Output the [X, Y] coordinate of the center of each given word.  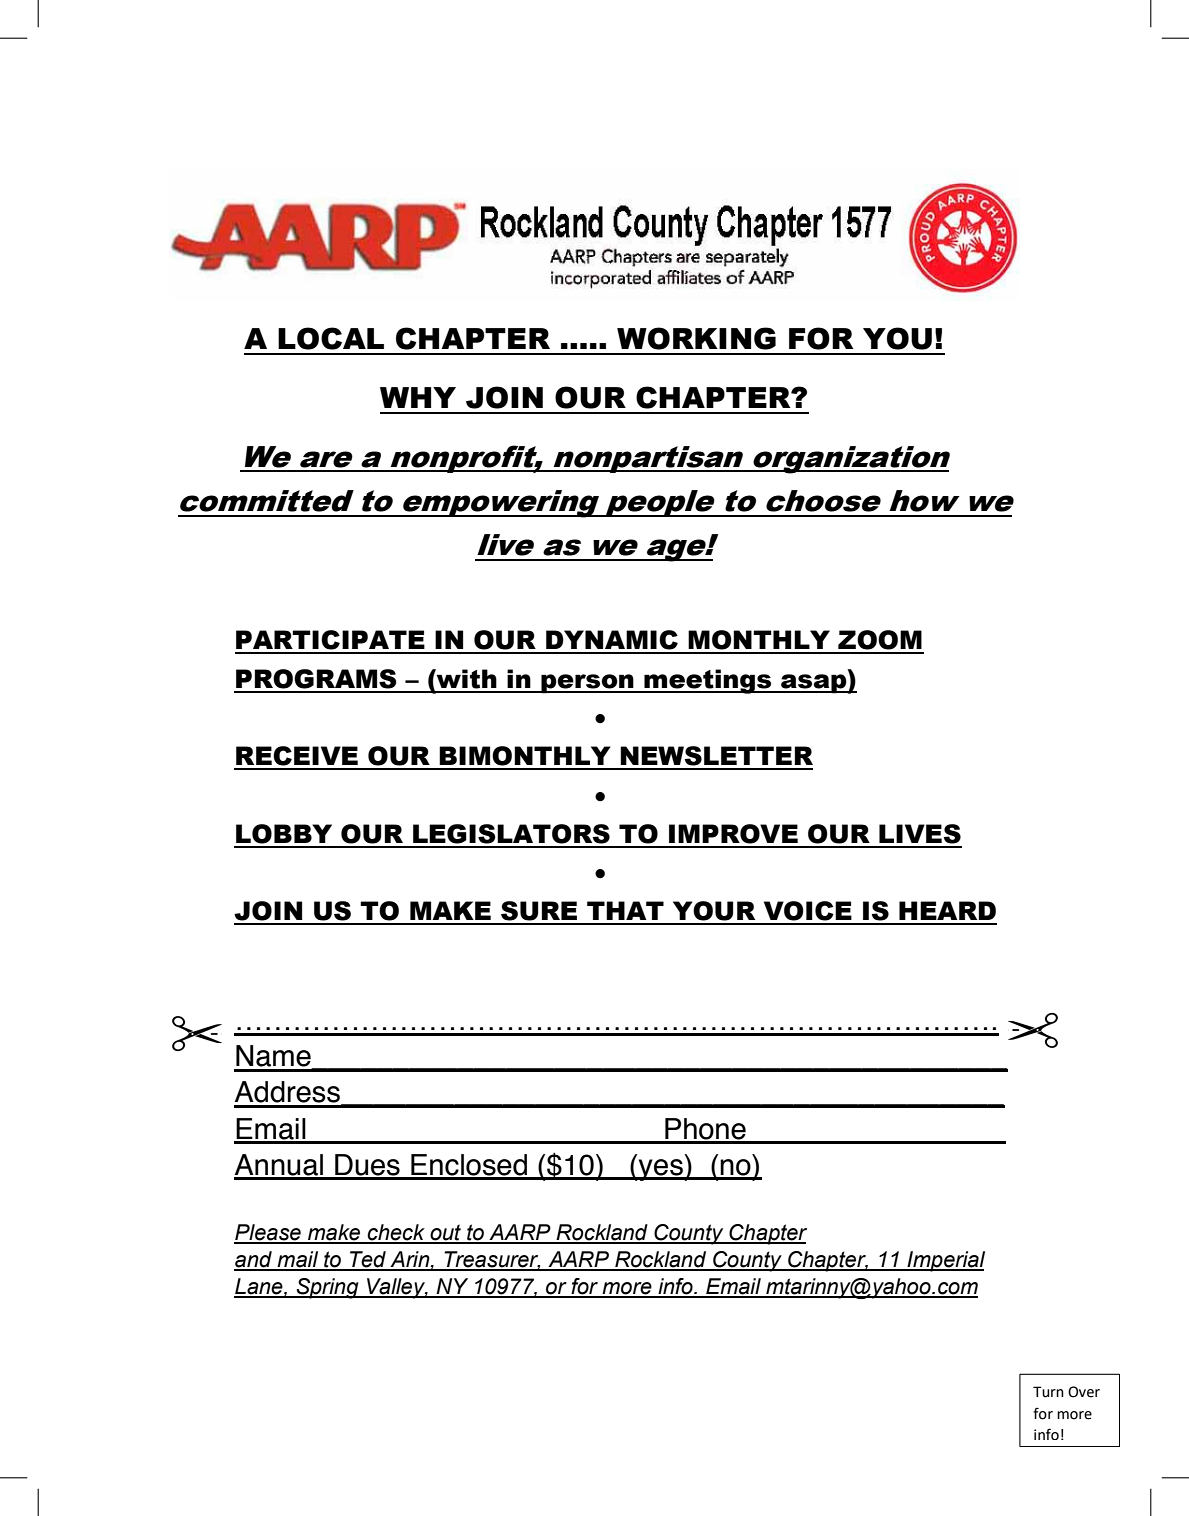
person [587, 684]
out [445, 1233]
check [396, 1233]
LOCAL [331, 338]
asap [814, 684]
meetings [708, 681]
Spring [327, 1288]
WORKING [696, 338]
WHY [418, 397]
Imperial [945, 1261]
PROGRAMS [316, 679]
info [675, 1287]
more [627, 1289]
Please [268, 1233]
